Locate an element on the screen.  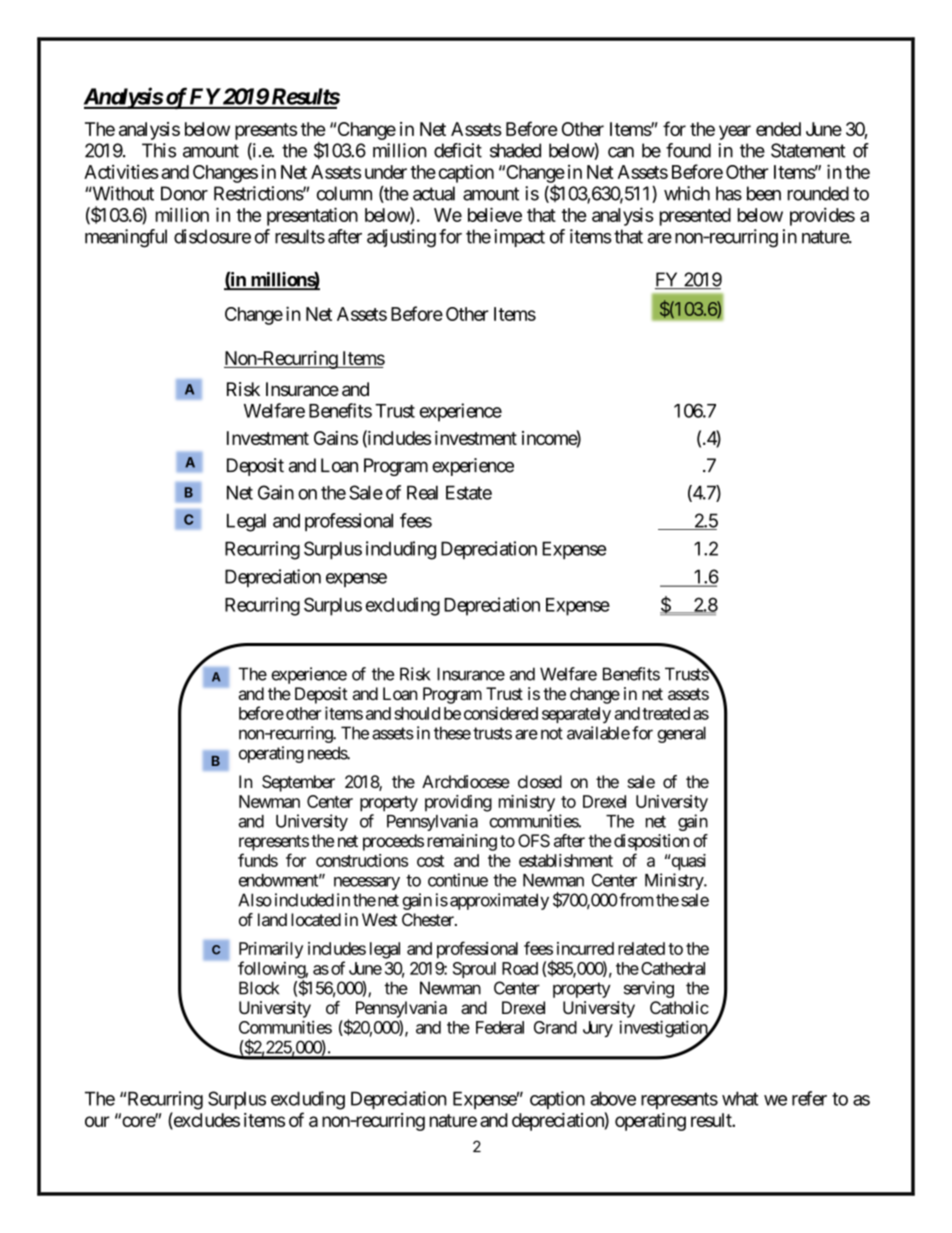
year is located at coordinates (735, 132).
